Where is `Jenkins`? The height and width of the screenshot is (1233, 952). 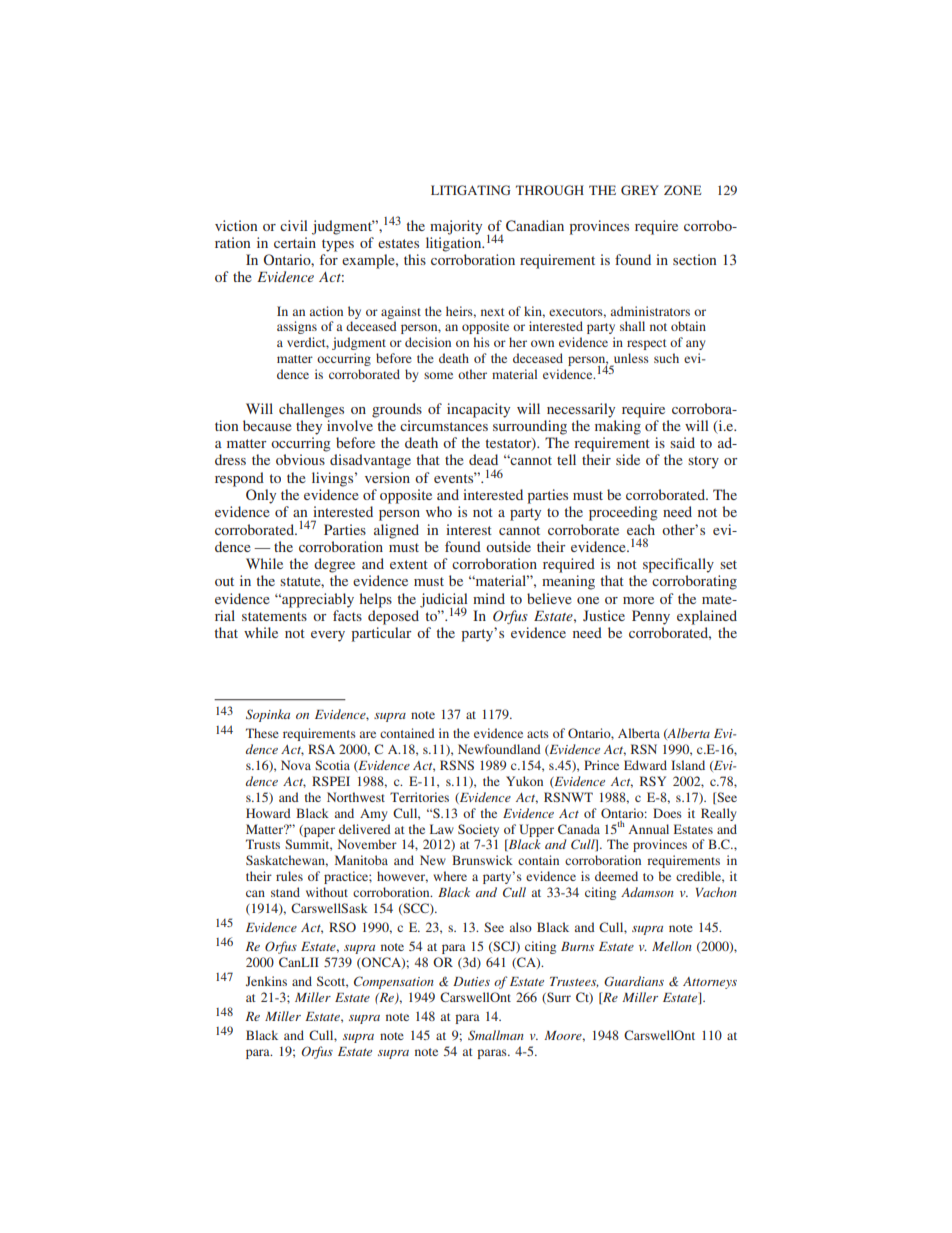
Jenkins is located at coordinates (266, 981).
